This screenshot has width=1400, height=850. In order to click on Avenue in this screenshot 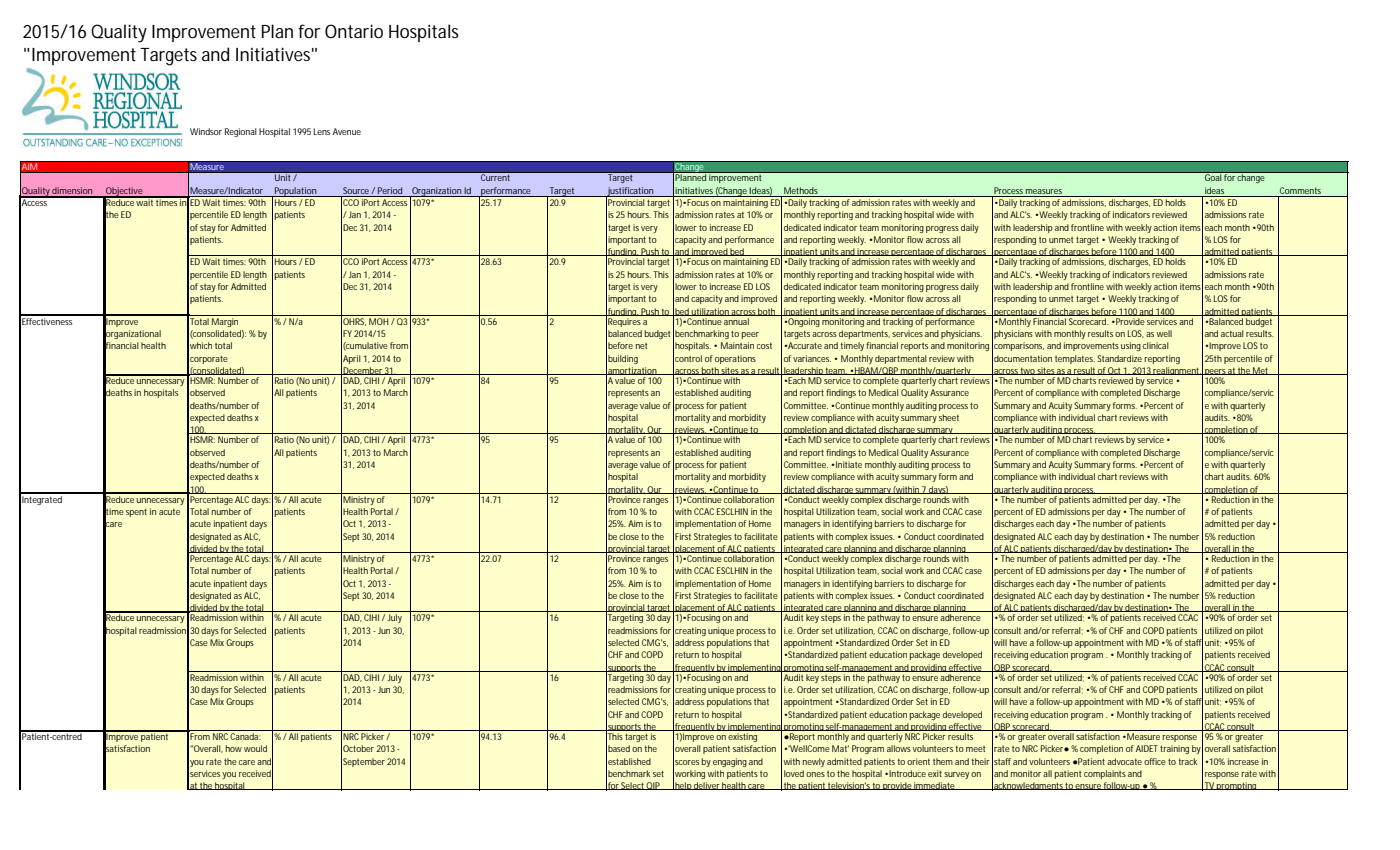, I will do `click(347, 131)`.
